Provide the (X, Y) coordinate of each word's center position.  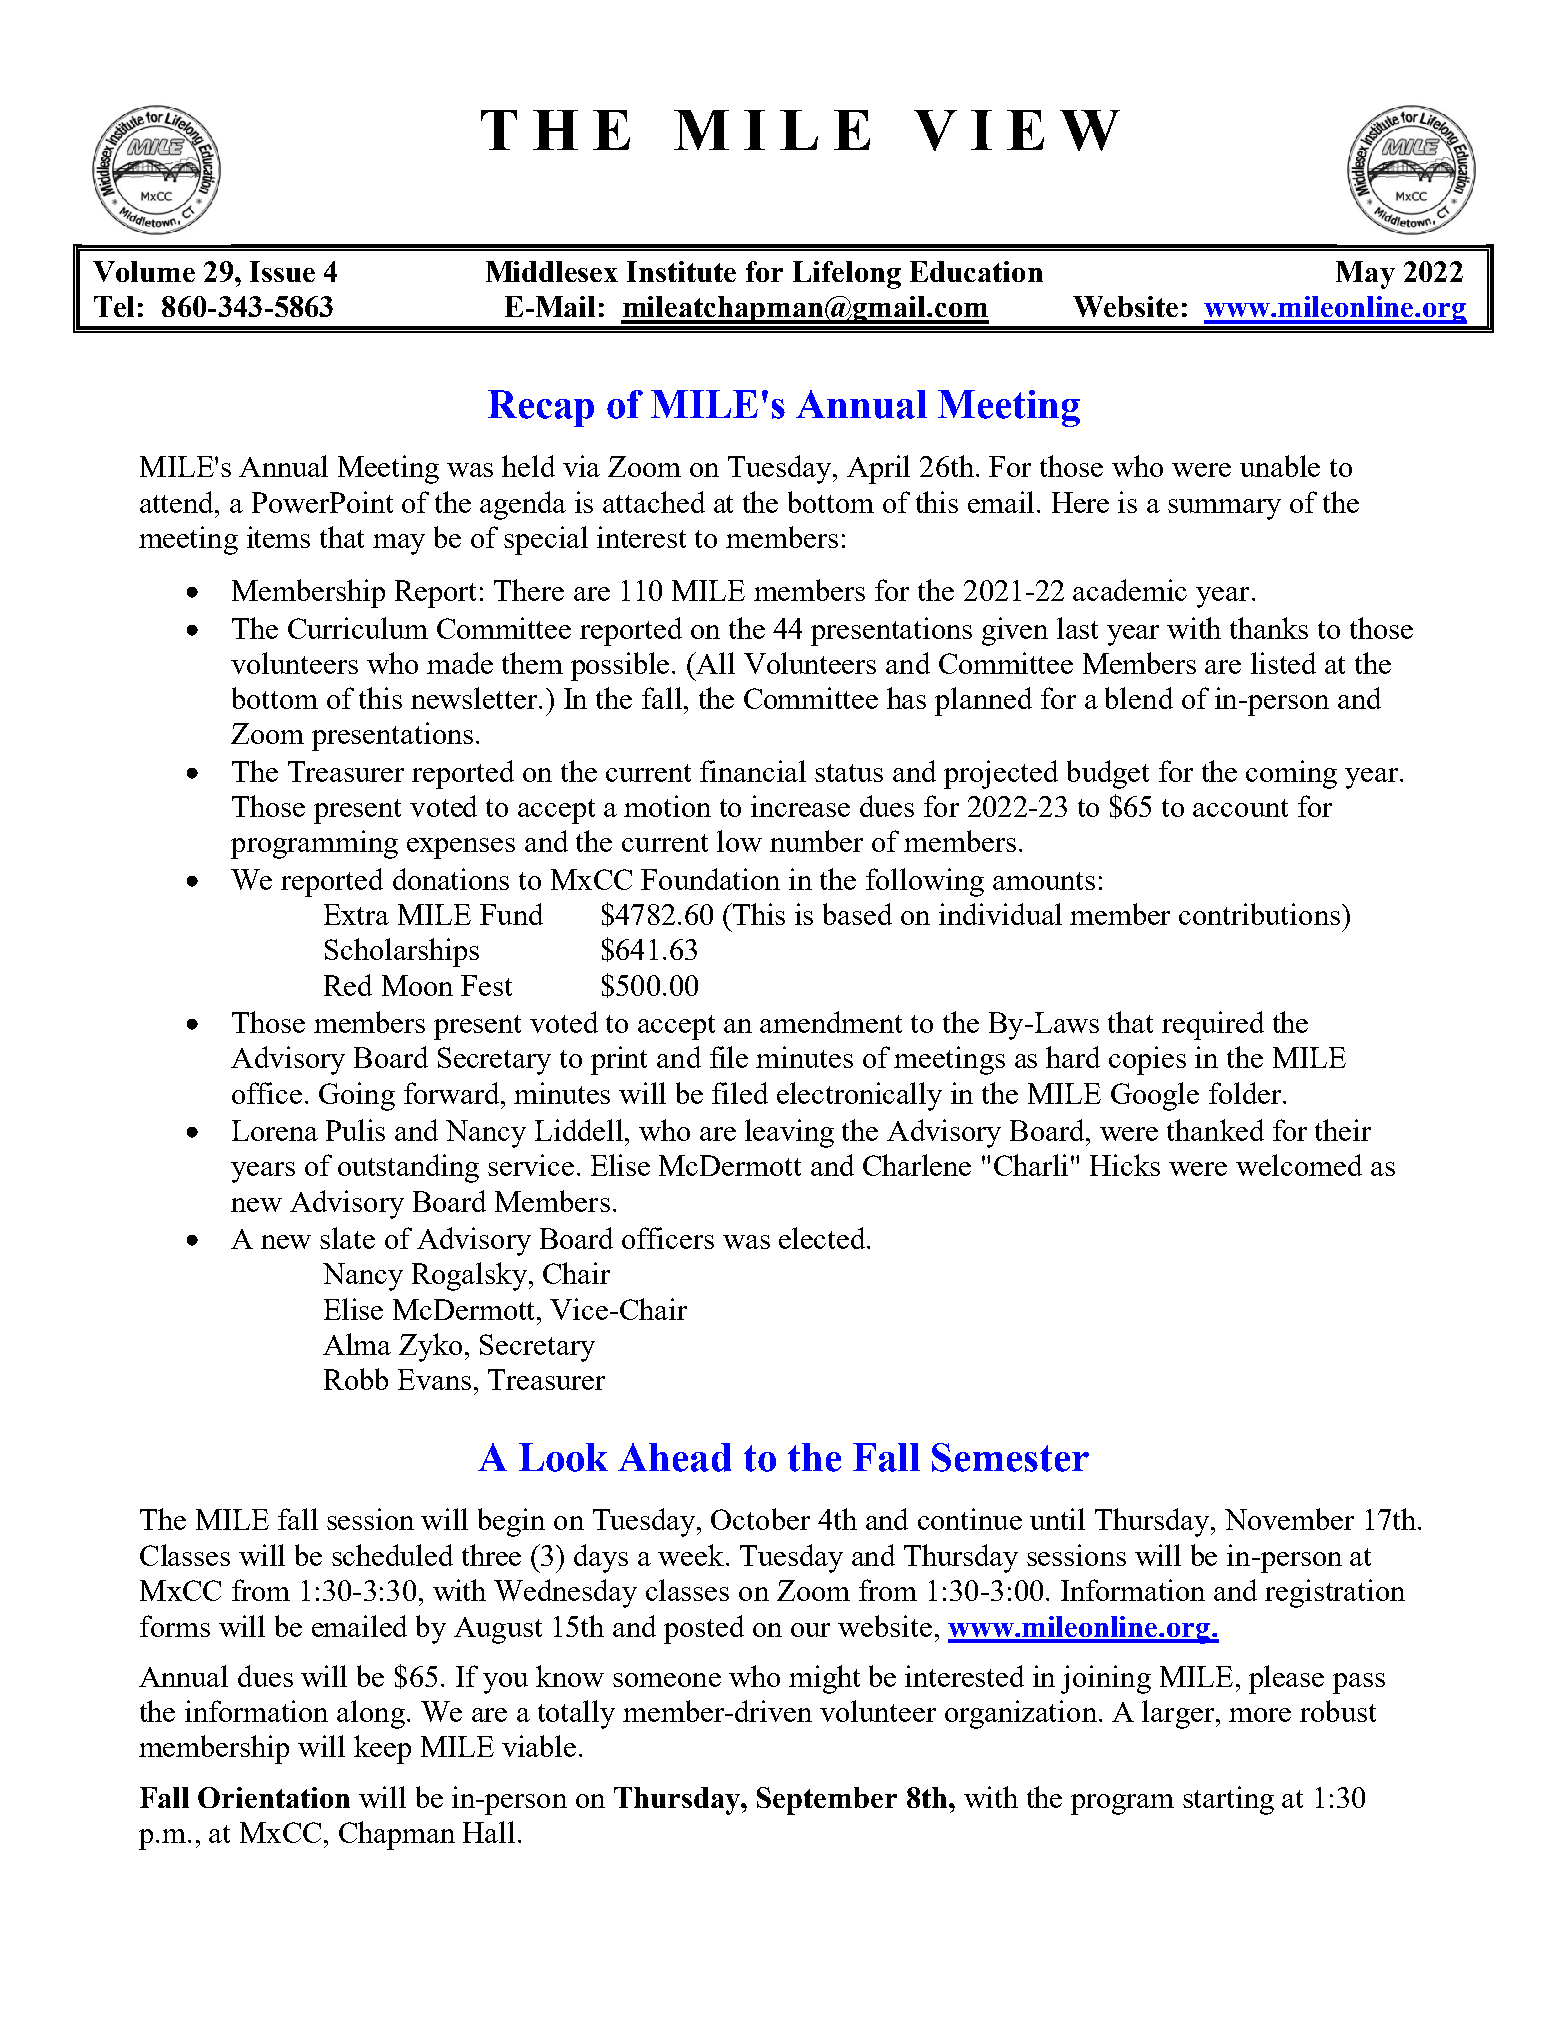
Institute (681, 271)
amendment (831, 1022)
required (1213, 1025)
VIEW (1017, 130)
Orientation (274, 1797)
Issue (282, 271)
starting (1228, 1800)
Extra (356, 914)
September (827, 1801)
